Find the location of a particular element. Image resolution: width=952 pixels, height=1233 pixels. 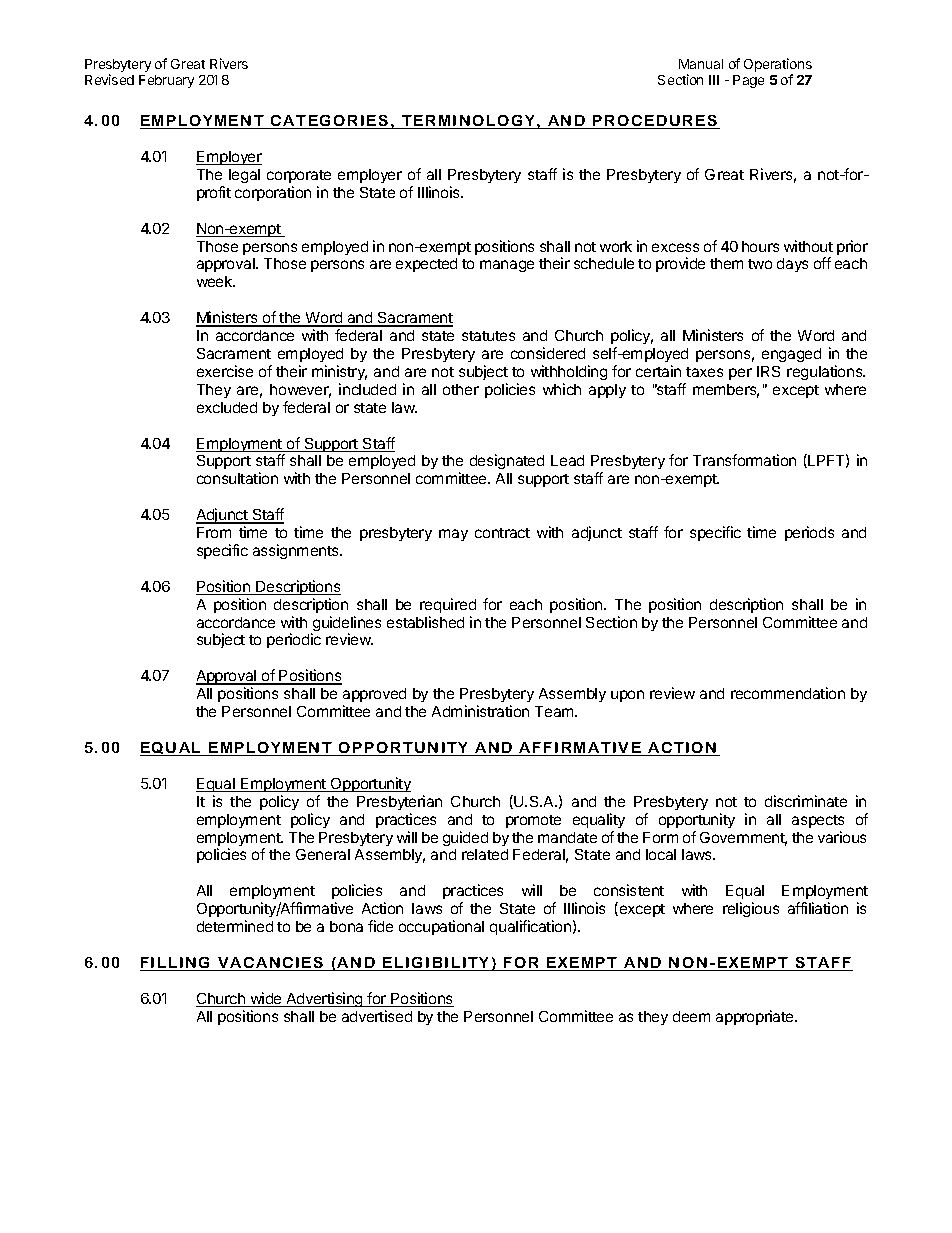

corporate is located at coordinates (299, 176).
